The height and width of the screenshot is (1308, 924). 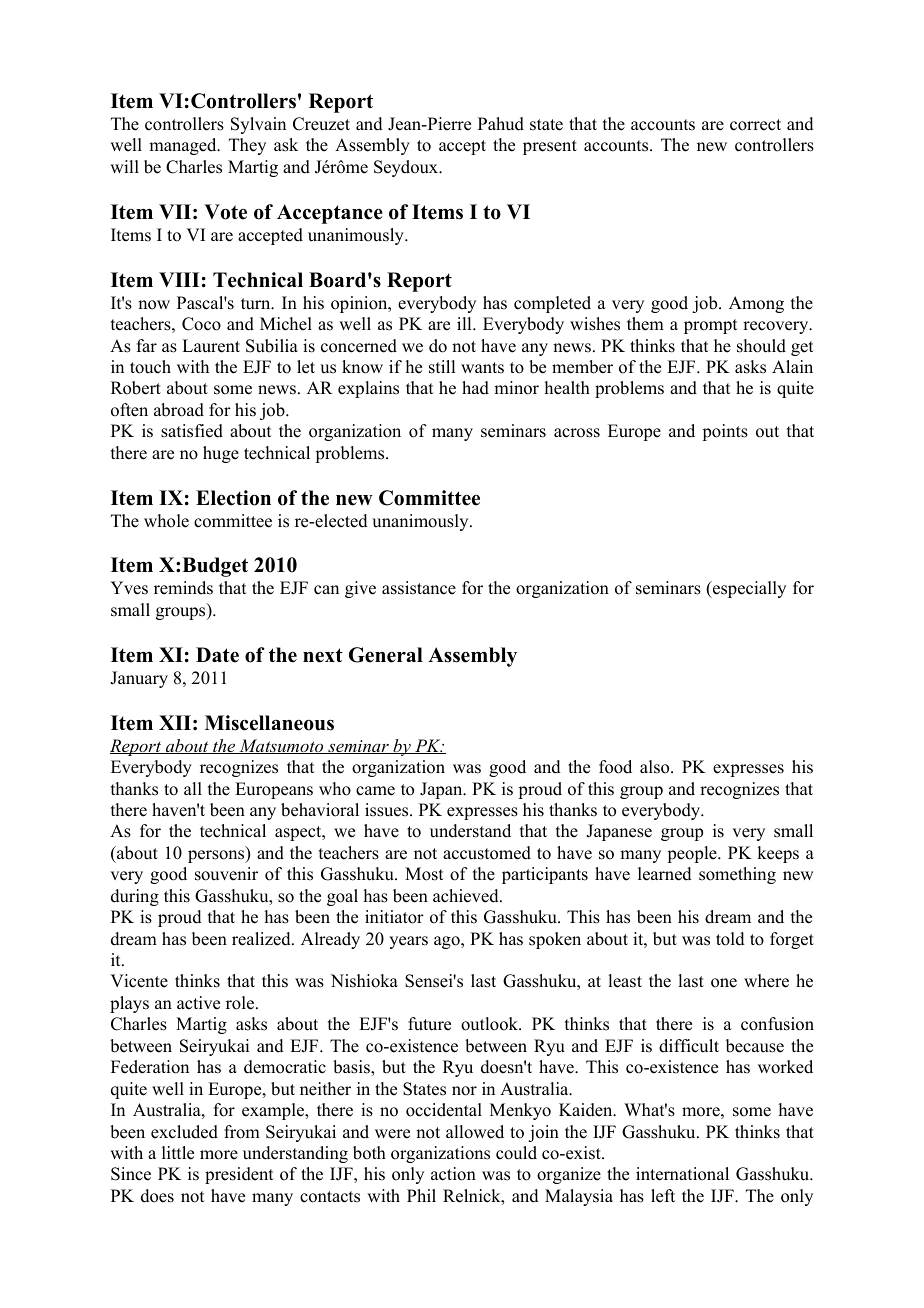 I want to click on Date, so click(x=217, y=655).
